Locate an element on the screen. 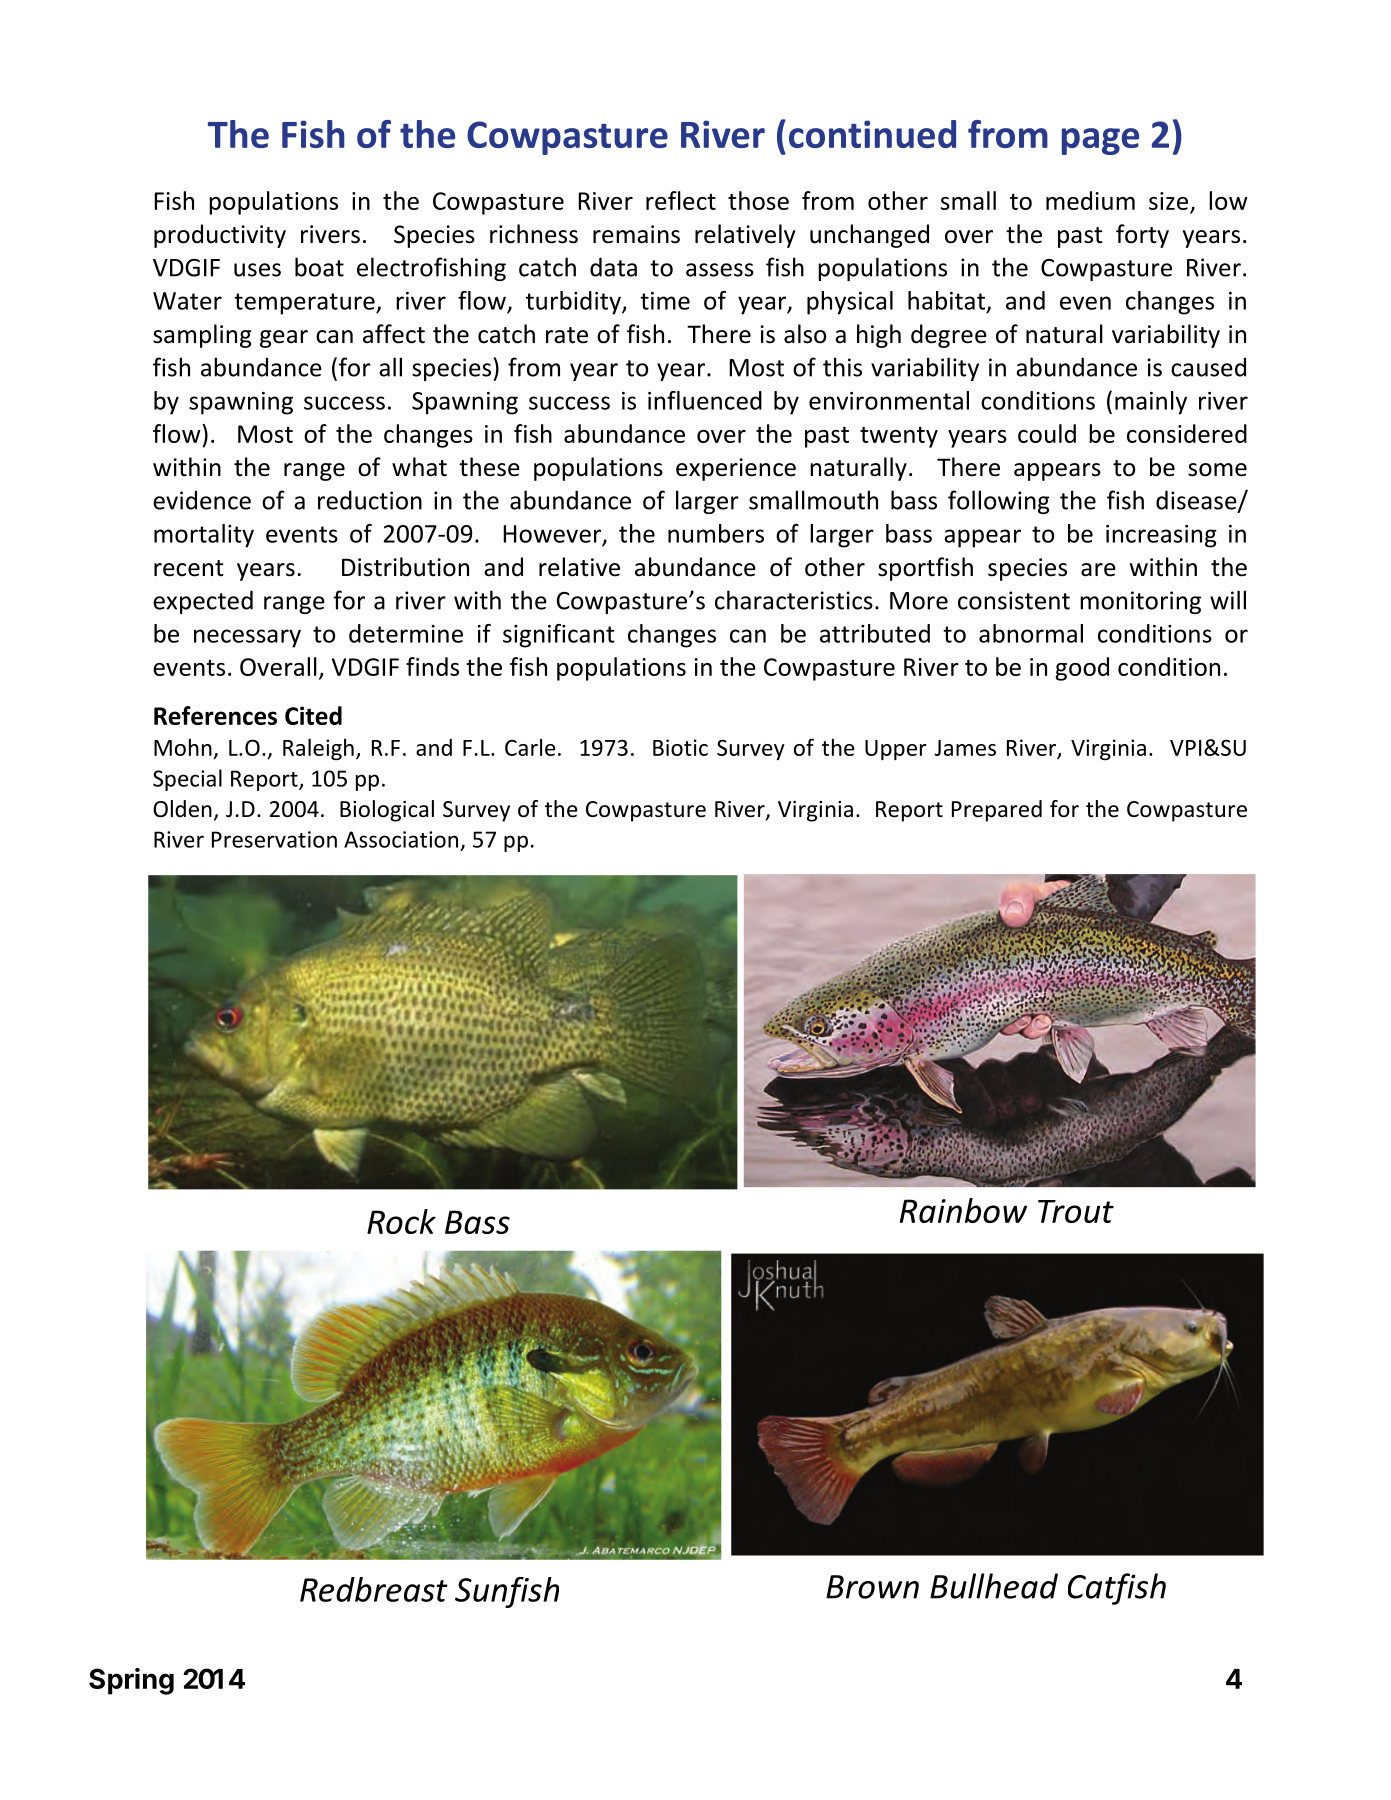 The width and height of the screenshot is (1391, 1800). Biotic is located at coordinates (680, 747).
